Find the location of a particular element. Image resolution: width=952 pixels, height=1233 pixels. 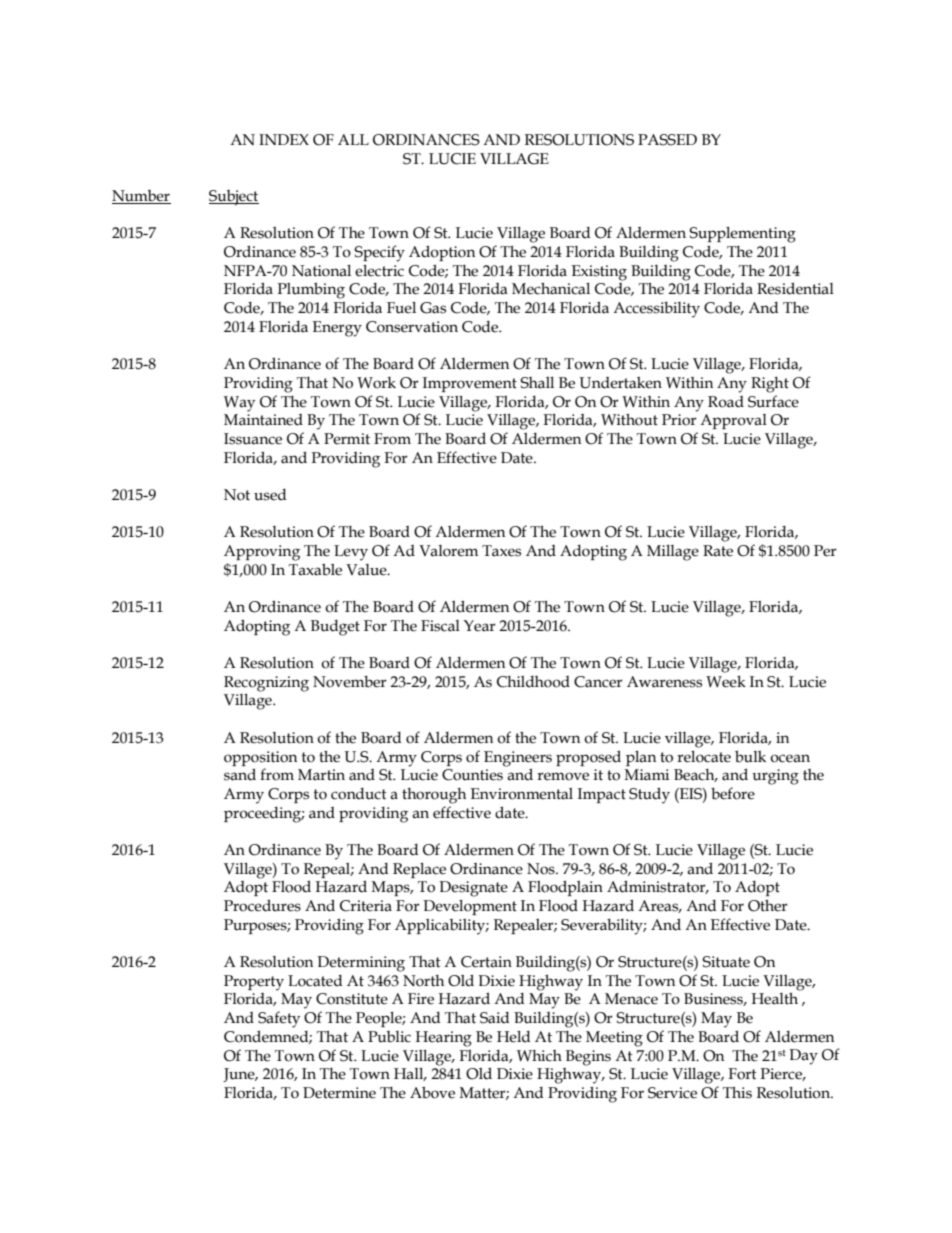

PASSED is located at coordinates (667, 140).
